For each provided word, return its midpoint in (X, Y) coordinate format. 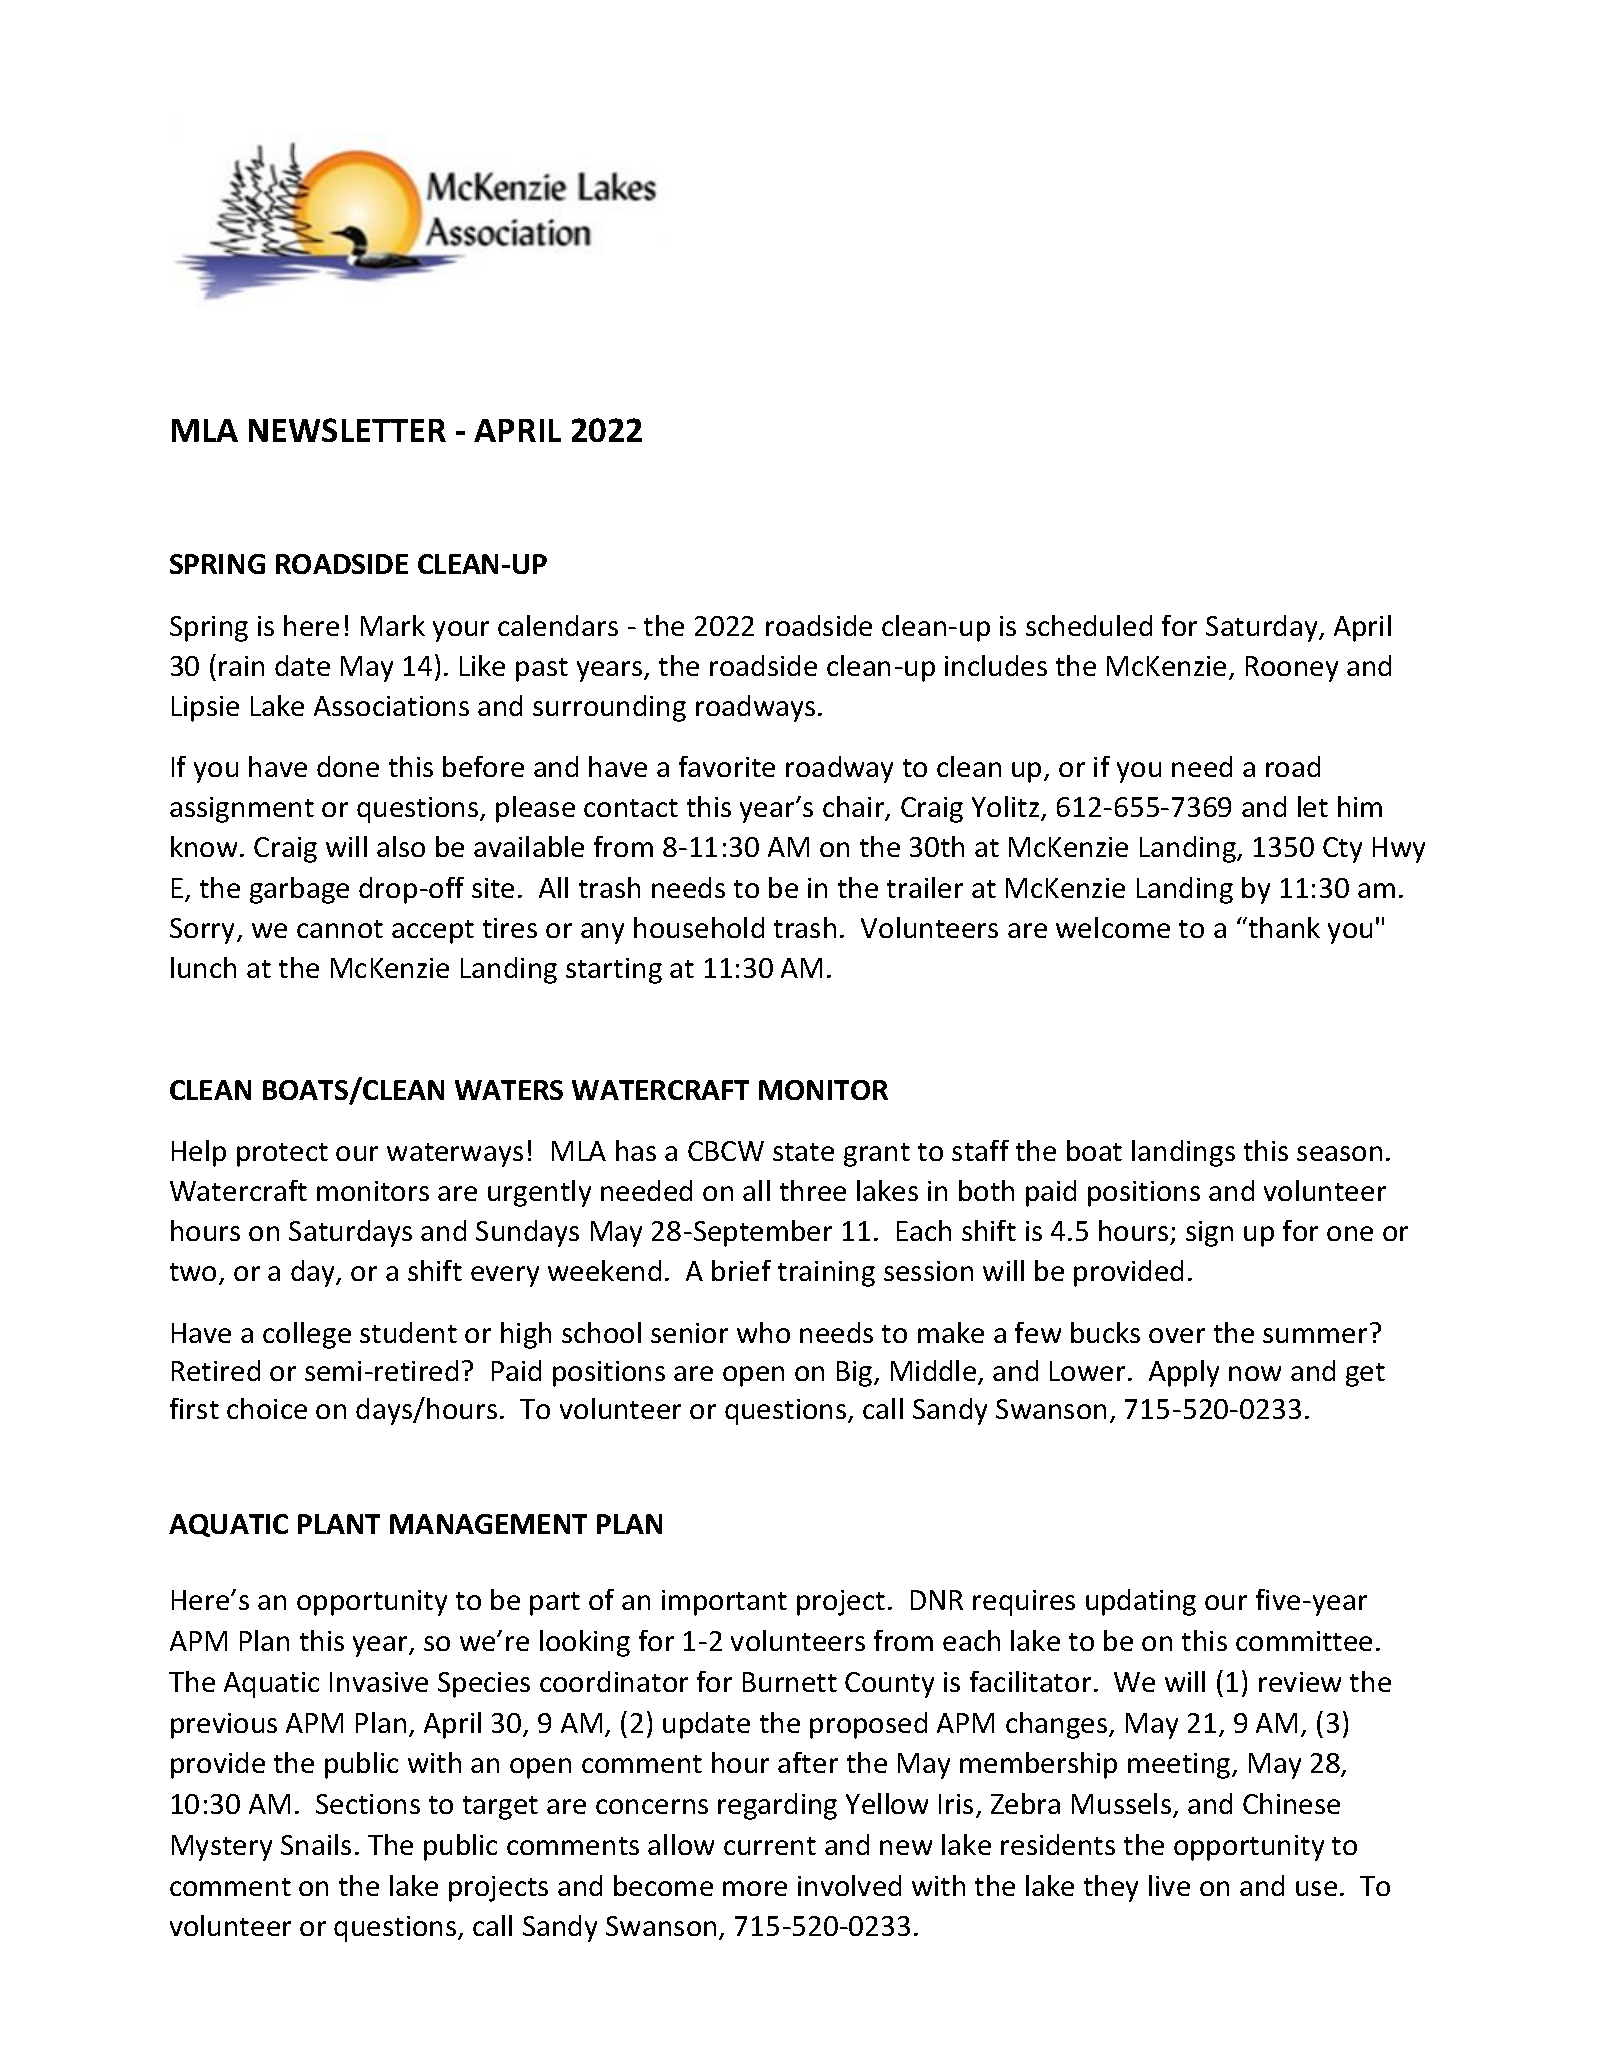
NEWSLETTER (347, 430)
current (770, 1846)
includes (996, 665)
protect (282, 1155)
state (803, 1152)
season (1339, 1153)
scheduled (1089, 625)
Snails (316, 1844)
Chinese (1291, 1803)
